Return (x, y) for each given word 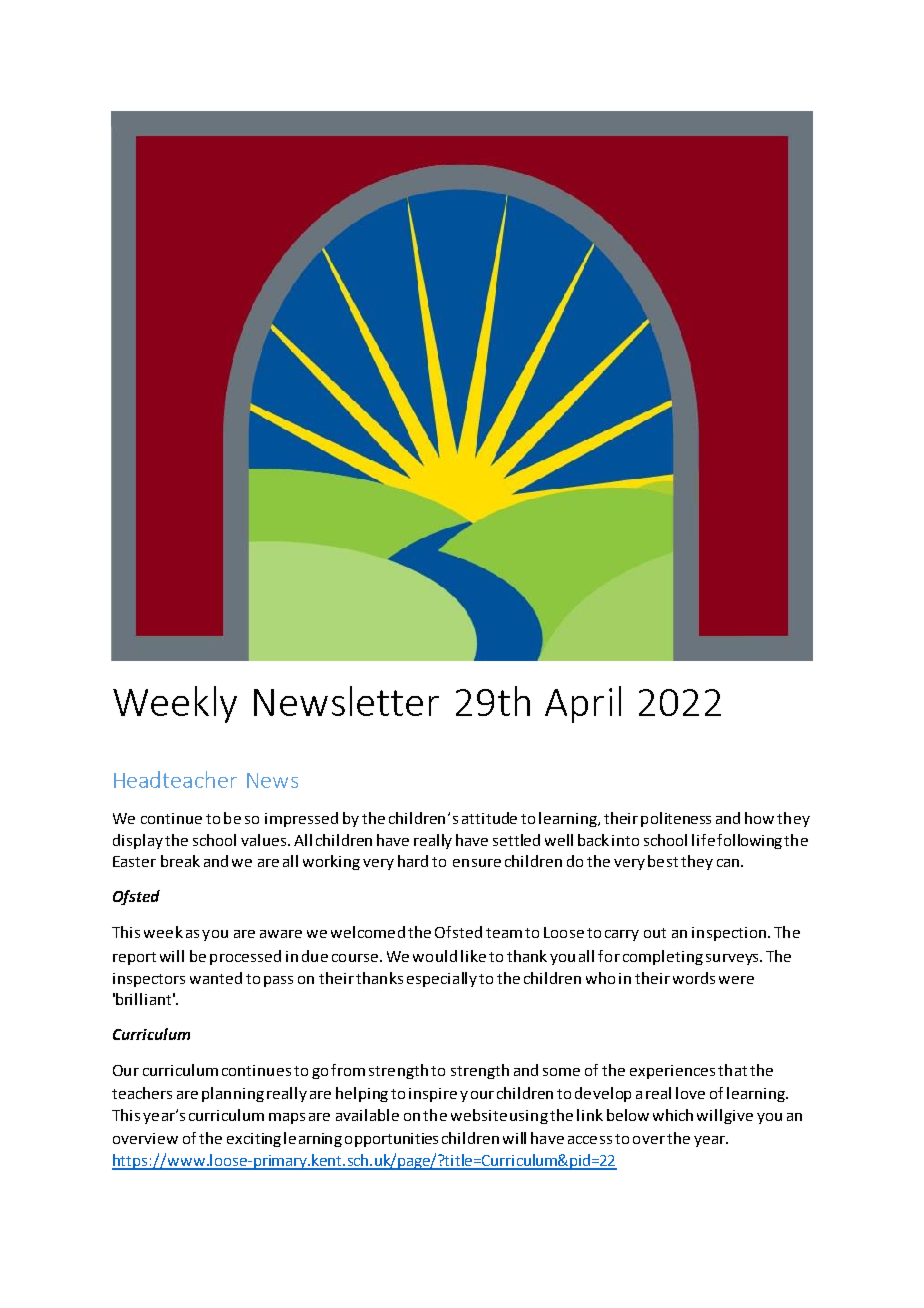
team (504, 933)
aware (281, 934)
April (583, 704)
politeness (676, 819)
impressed (301, 819)
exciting (254, 1140)
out (655, 933)
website (479, 1115)
